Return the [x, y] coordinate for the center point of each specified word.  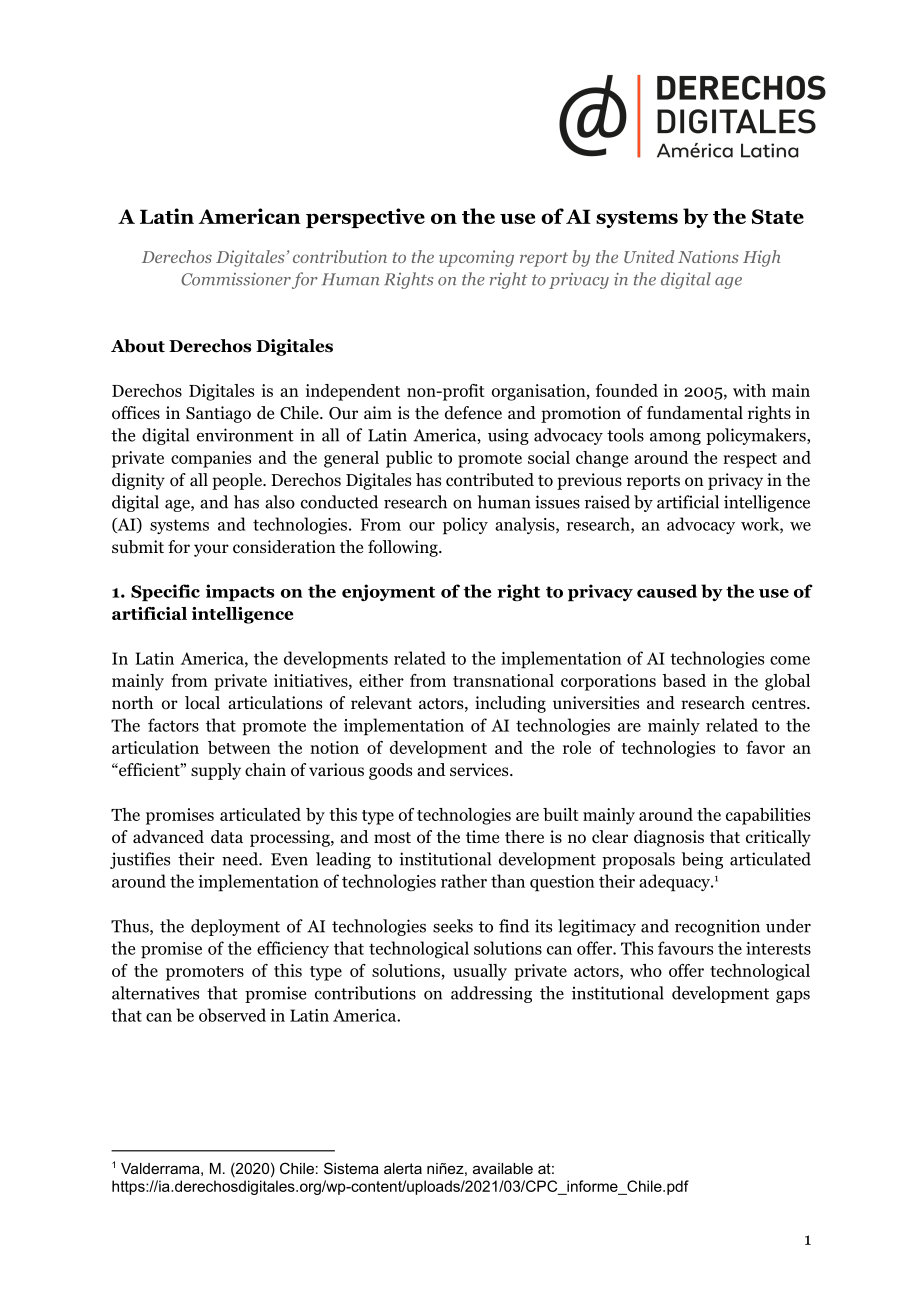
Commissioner [236, 279]
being [702, 860]
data [227, 837]
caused [667, 591]
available [503, 1168]
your [211, 550]
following [404, 548]
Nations [708, 256]
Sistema [351, 1168]
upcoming [476, 258]
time [482, 836]
